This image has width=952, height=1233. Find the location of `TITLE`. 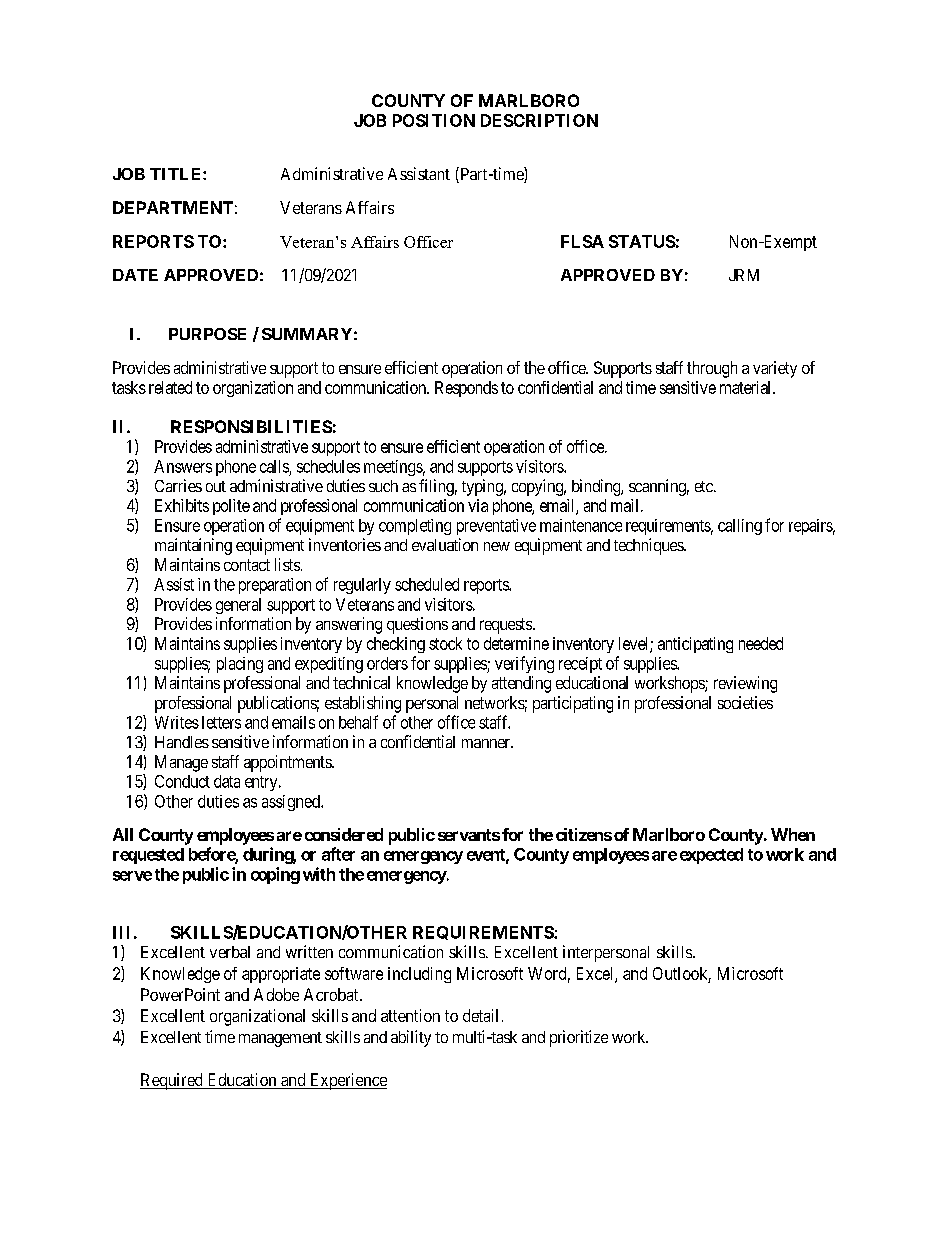

TITLE is located at coordinates (177, 174).
